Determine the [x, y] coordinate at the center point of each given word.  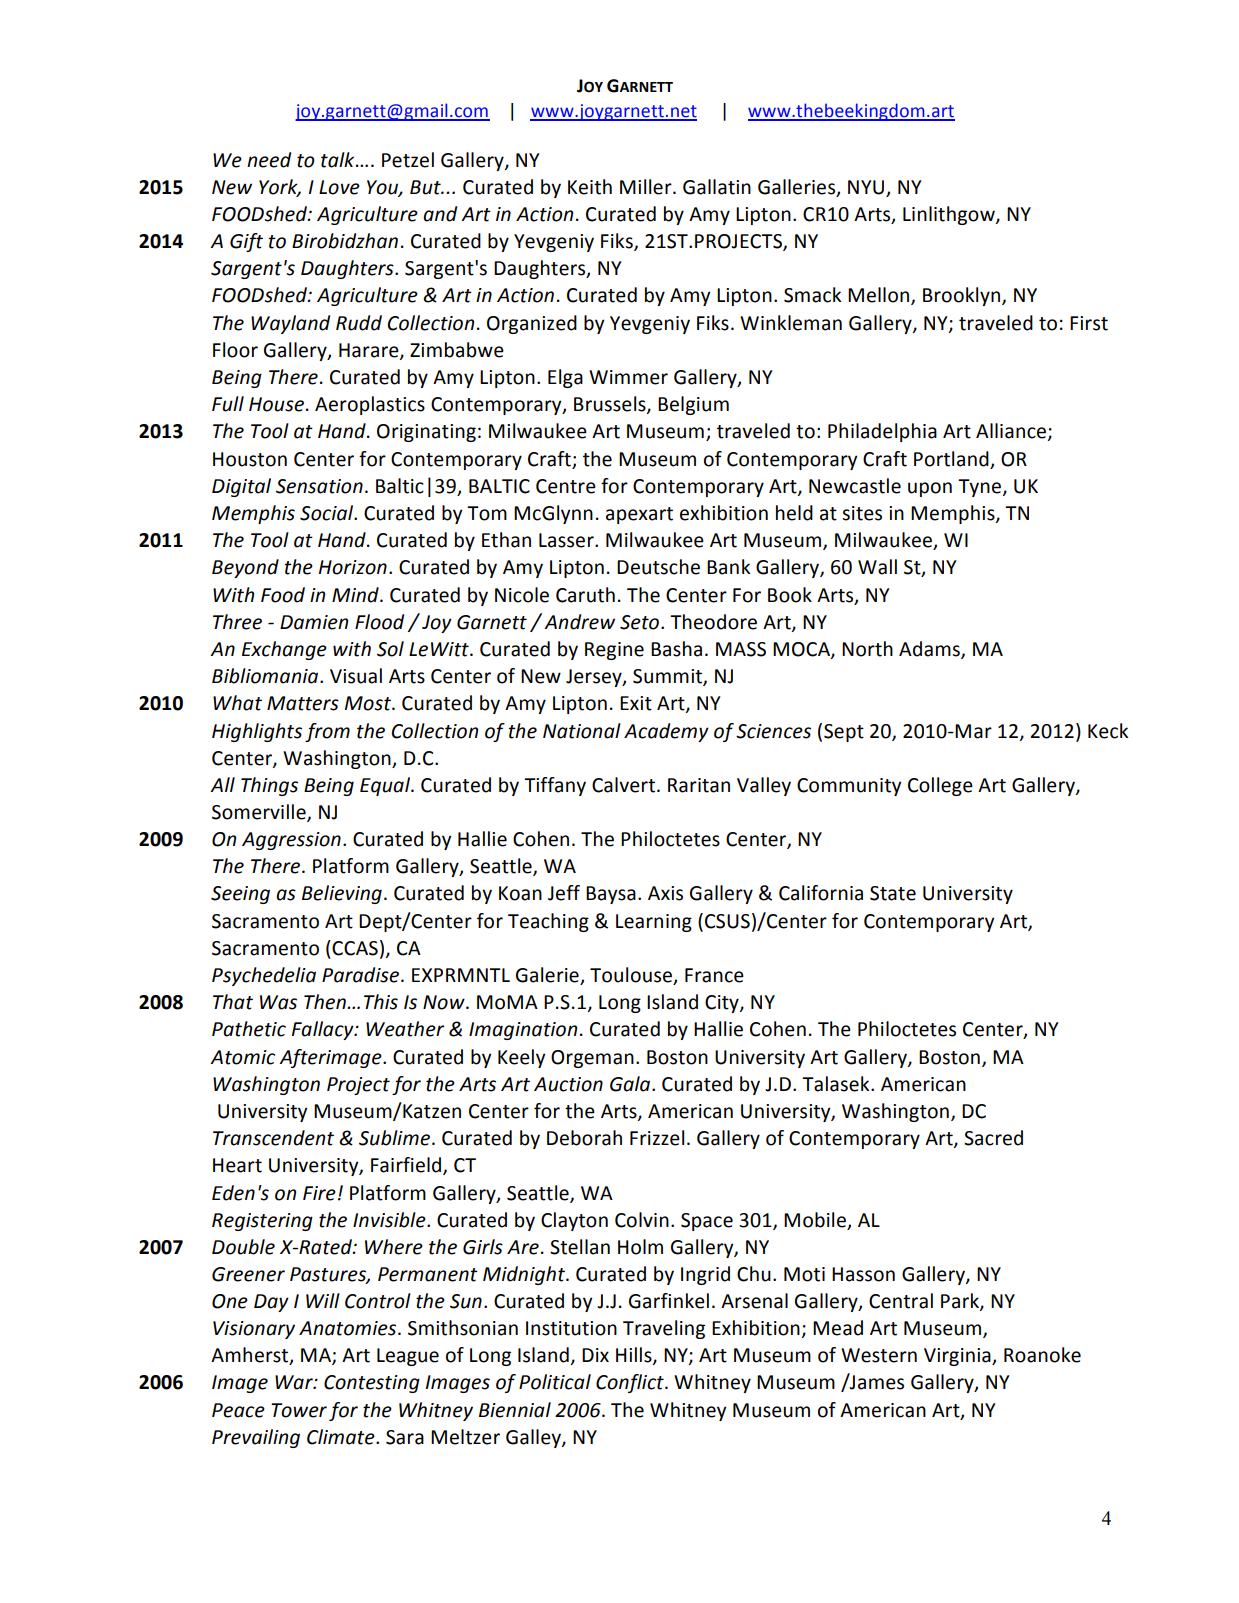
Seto [639, 622]
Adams [930, 650]
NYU [867, 188]
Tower [299, 1410]
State [893, 893]
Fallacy [324, 1030]
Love [339, 187]
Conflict [631, 1383]
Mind [356, 595]
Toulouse [632, 976]
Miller [647, 187]
